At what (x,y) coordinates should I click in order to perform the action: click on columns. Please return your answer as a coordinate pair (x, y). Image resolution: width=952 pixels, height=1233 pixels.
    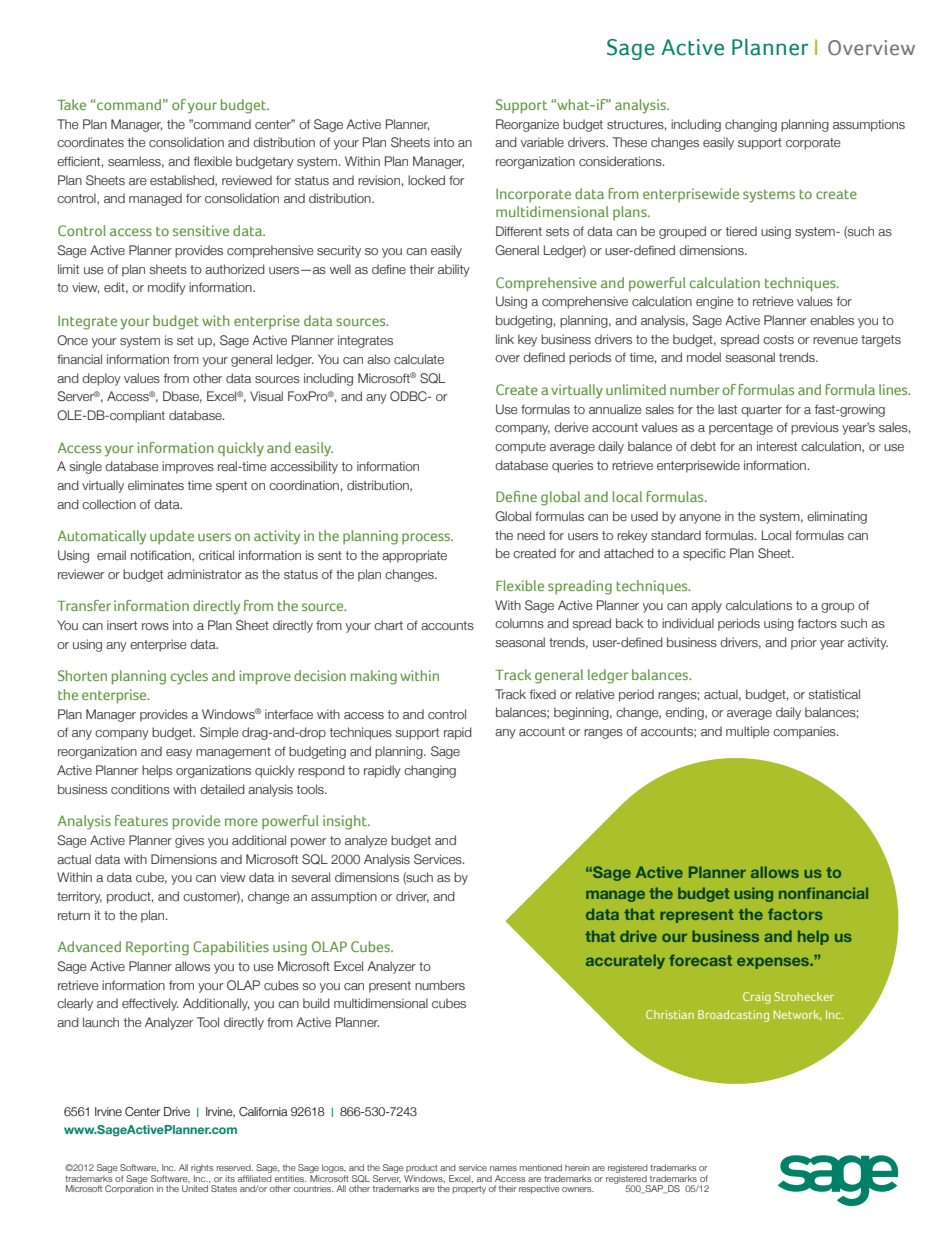
    Looking at the image, I should click on (519, 623).
